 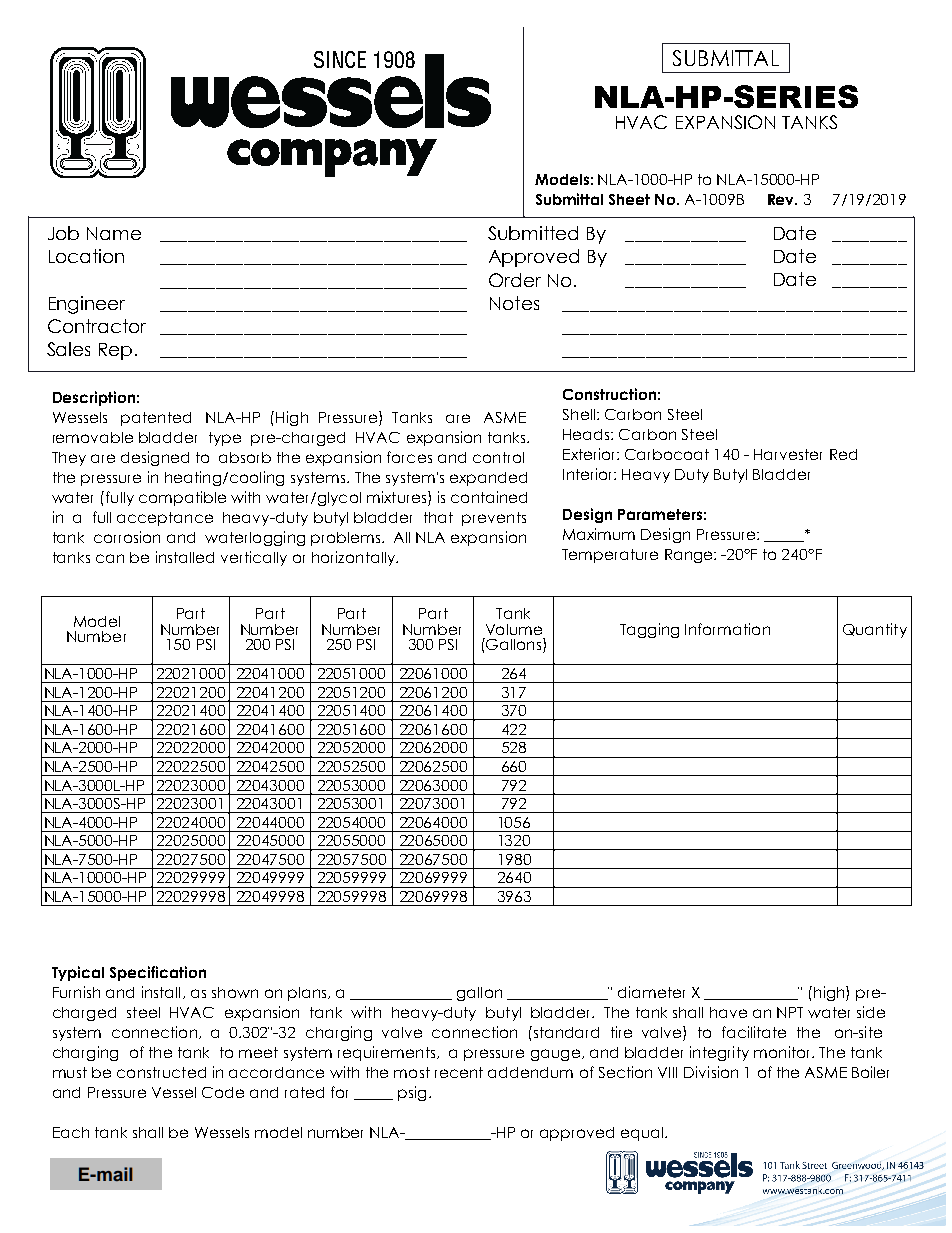 I want to click on prevents, so click(x=494, y=519).
